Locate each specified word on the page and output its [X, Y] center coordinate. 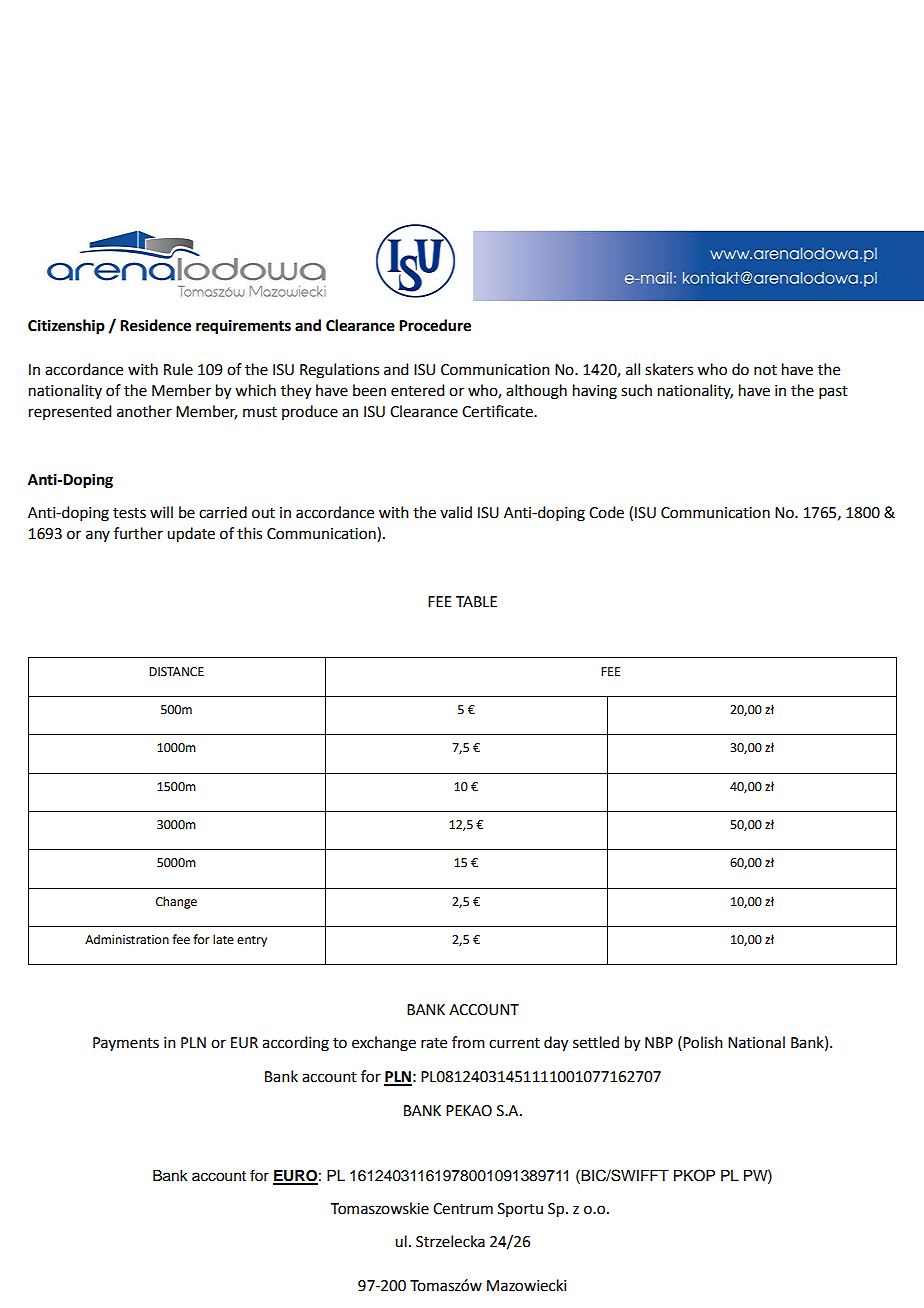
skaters [669, 369]
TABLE [476, 601]
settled [596, 1042]
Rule [178, 369]
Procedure [435, 325]
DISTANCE [176, 672]
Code [606, 512]
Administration [127, 939]
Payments [126, 1044]
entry [252, 941]
